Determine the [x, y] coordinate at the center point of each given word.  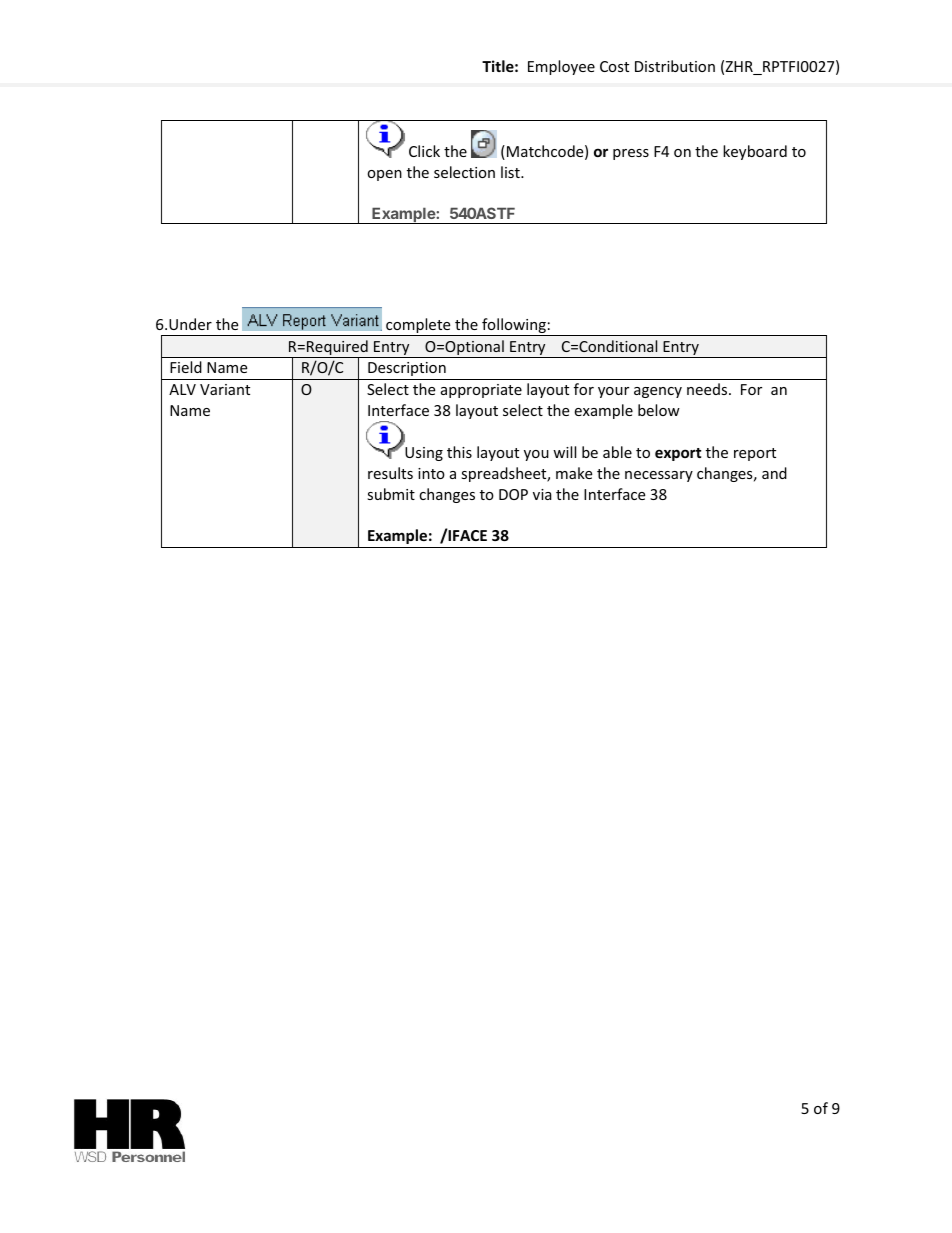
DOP [513, 494]
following [514, 327]
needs [708, 389]
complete [418, 327]
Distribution [675, 66]
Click [424, 151]
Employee [561, 67]
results [390, 473]
